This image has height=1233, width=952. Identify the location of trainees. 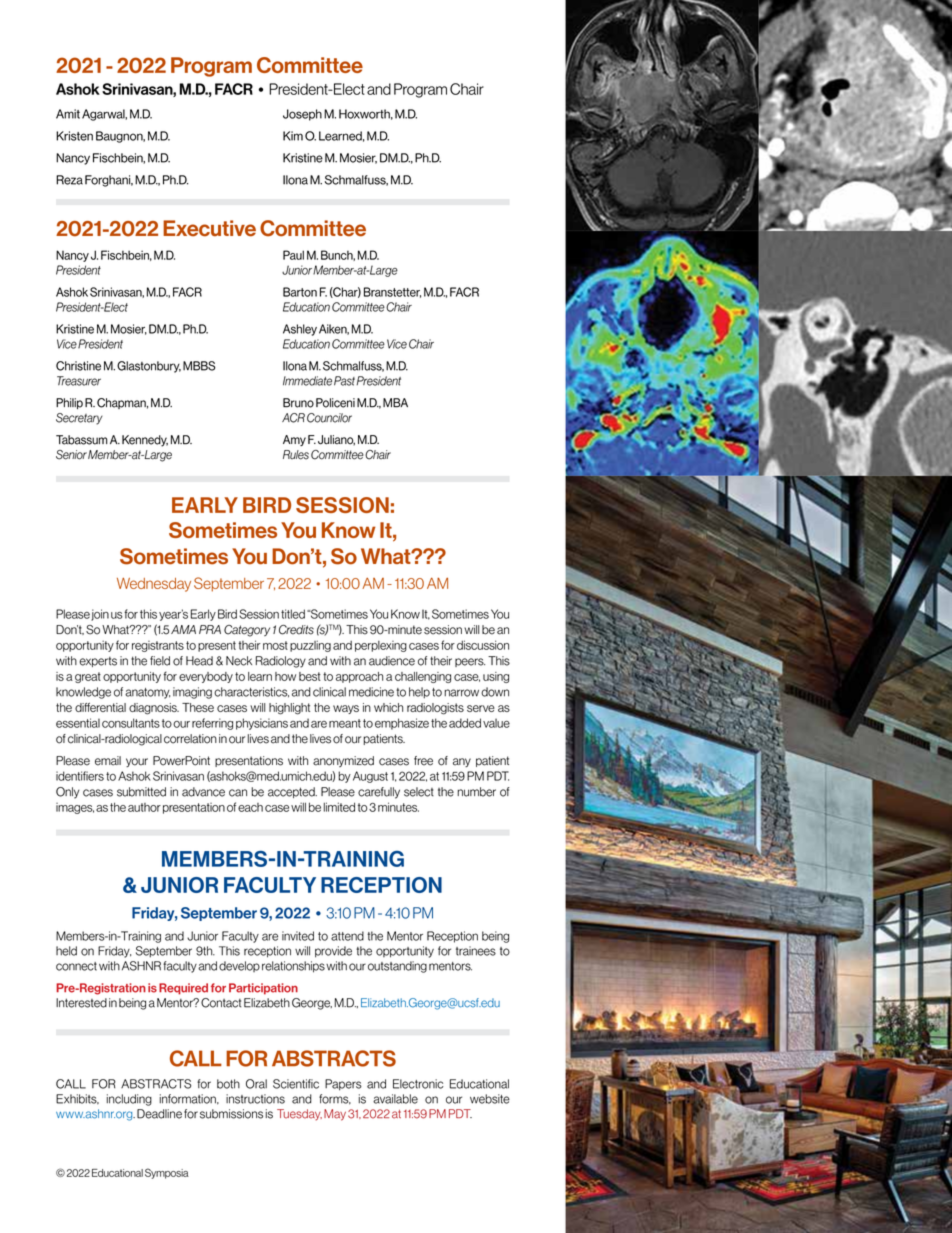
(476, 951).
